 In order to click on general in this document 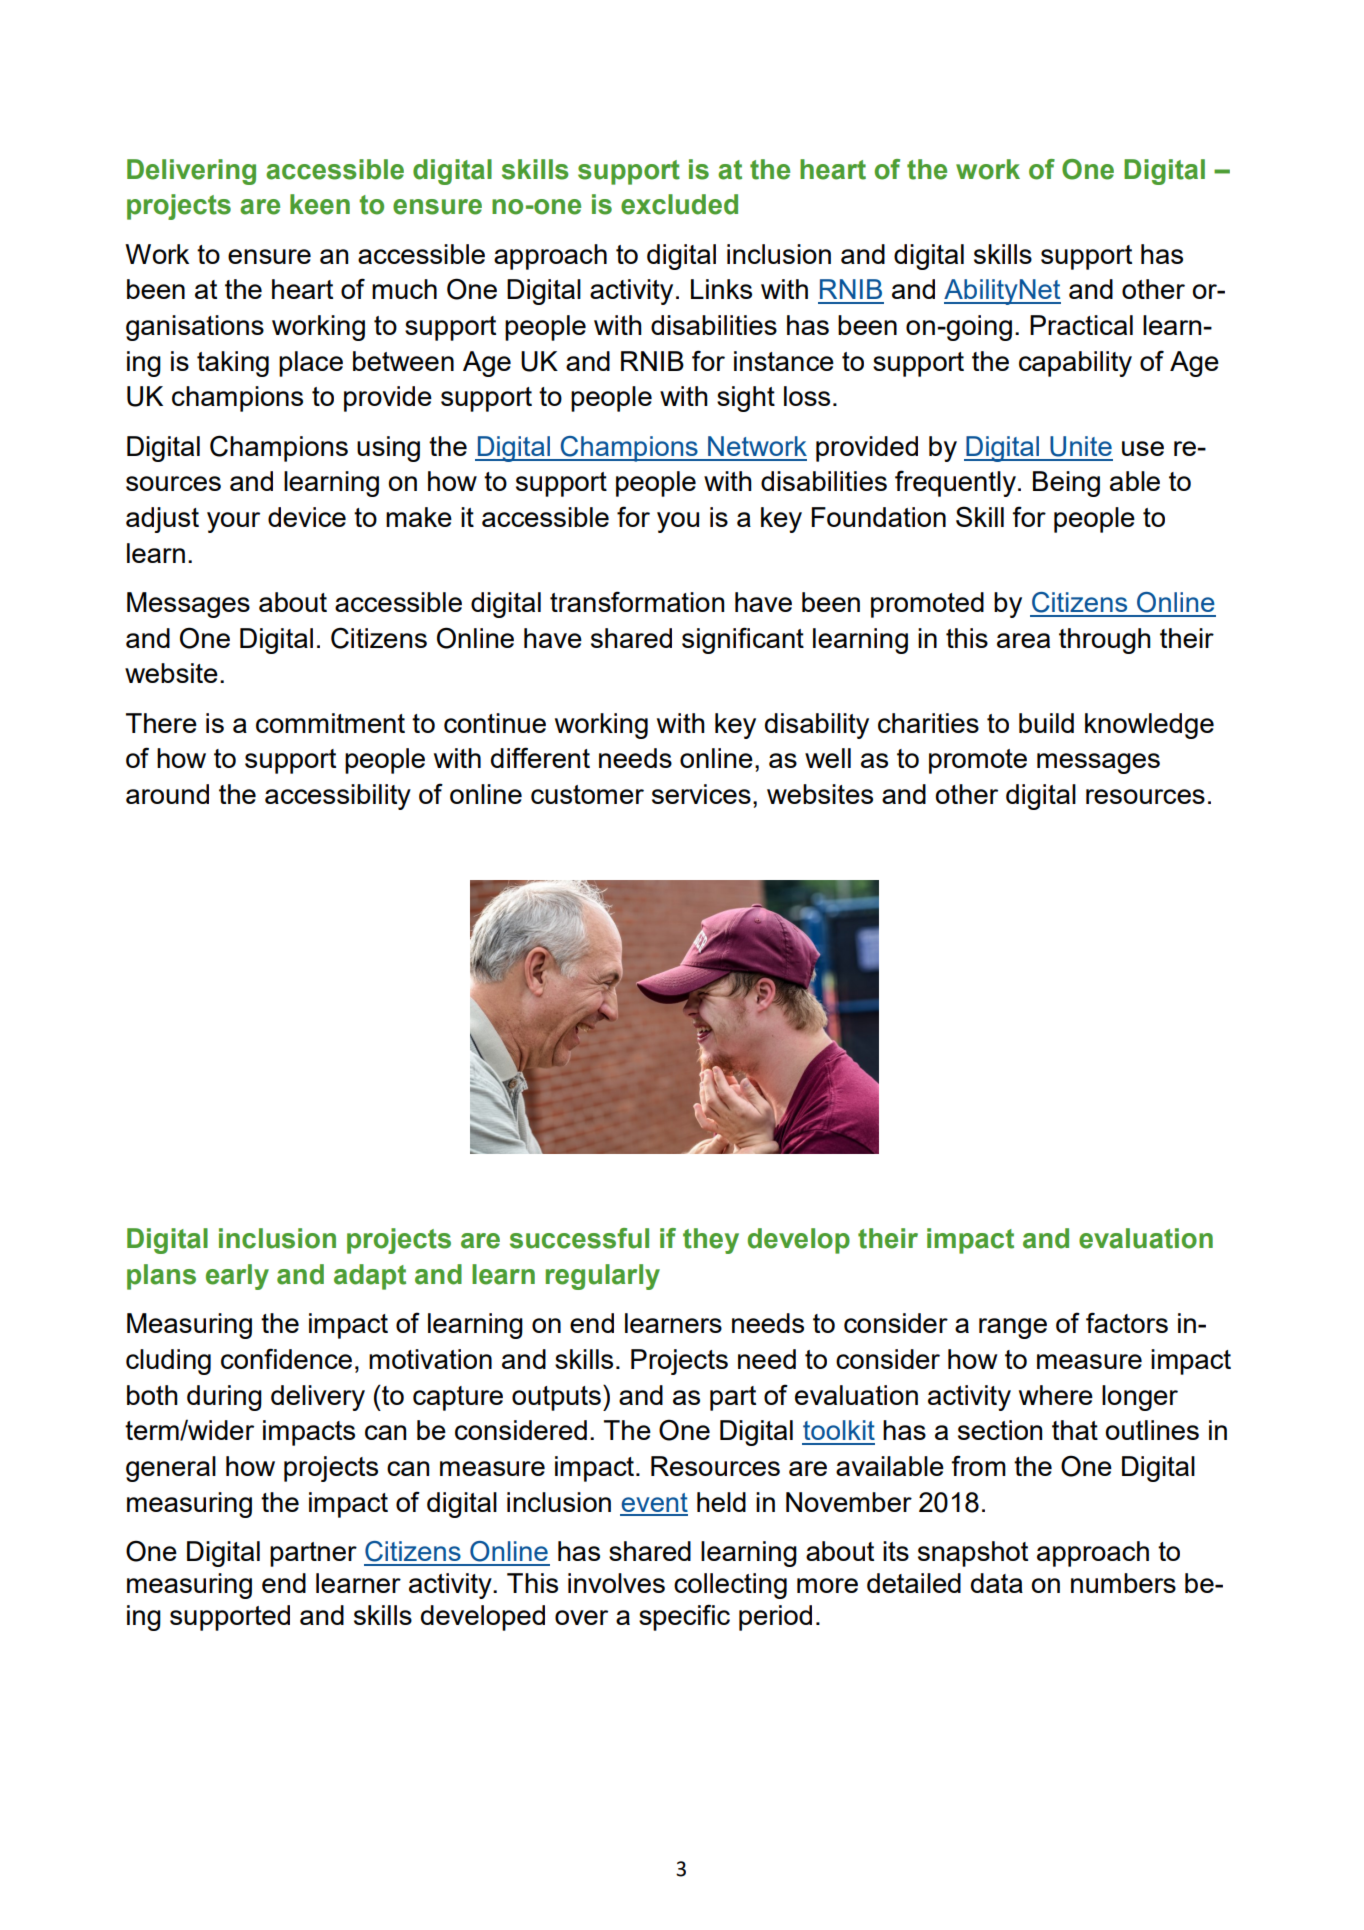, I will do `click(171, 1469)`.
